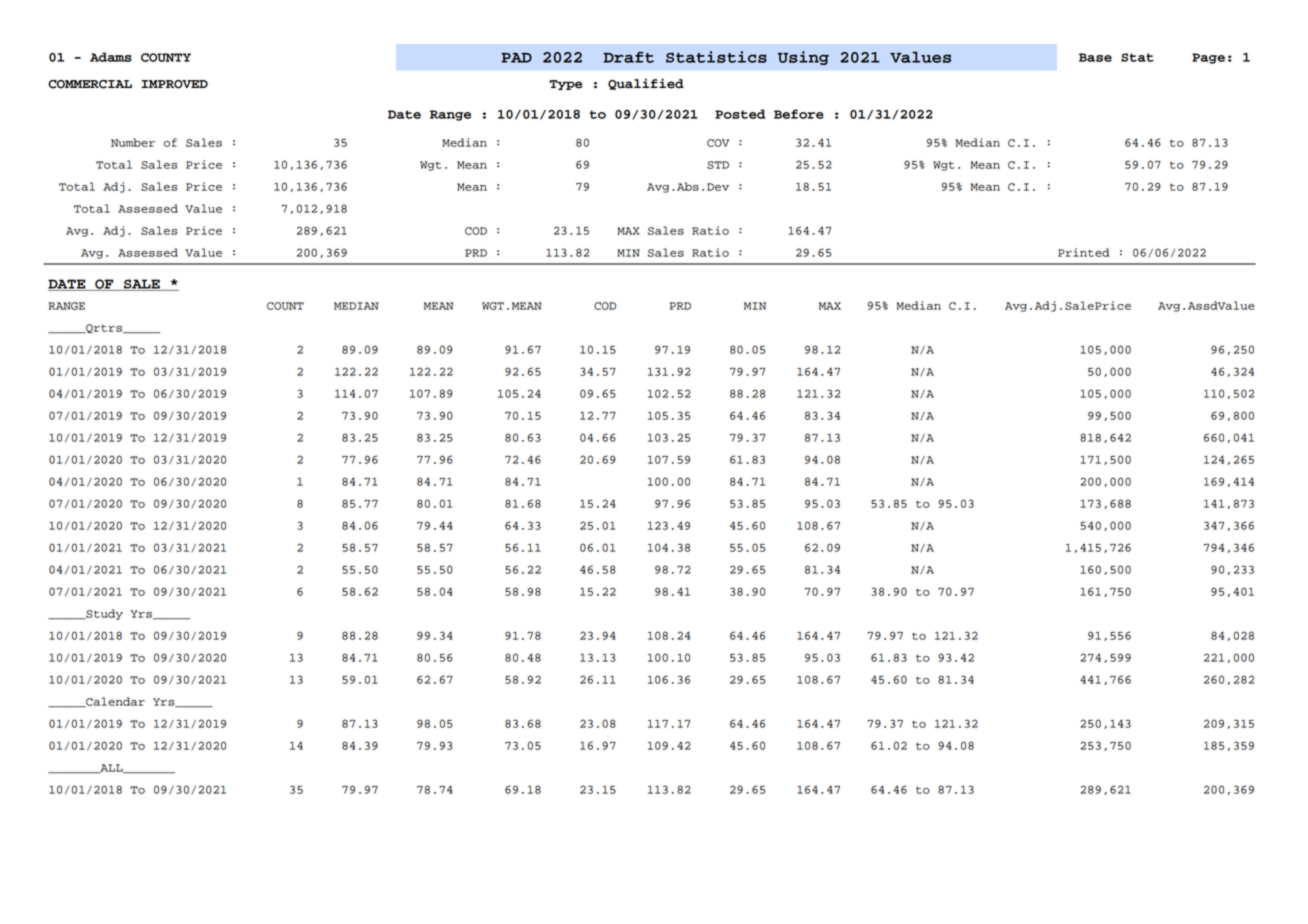 The height and width of the screenshot is (924, 1308). What do you see at coordinates (174, 84) in the screenshot?
I see `IMPROVED` at bounding box center [174, 84].
